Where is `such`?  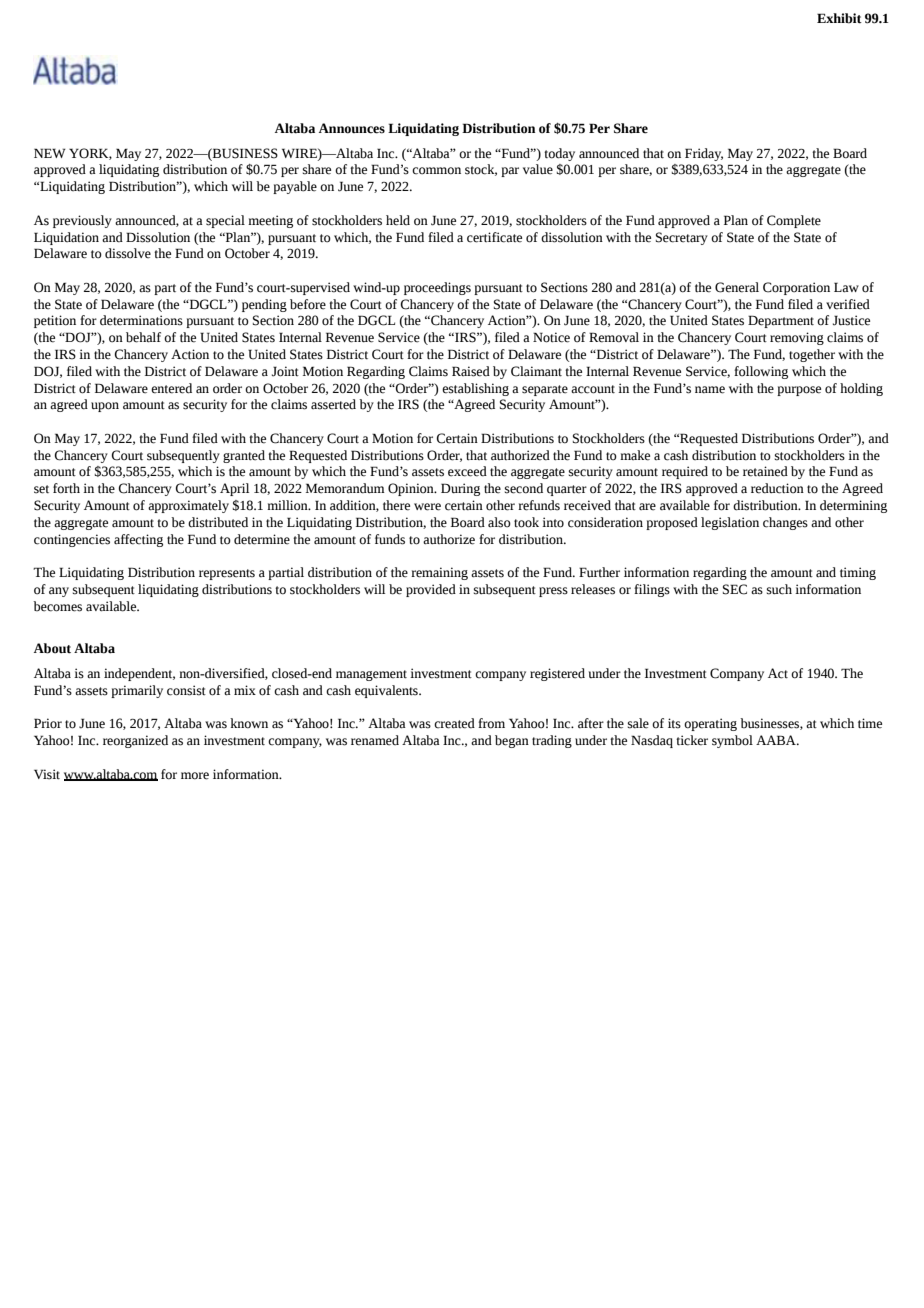
such is located at coordinates (779, 589).
